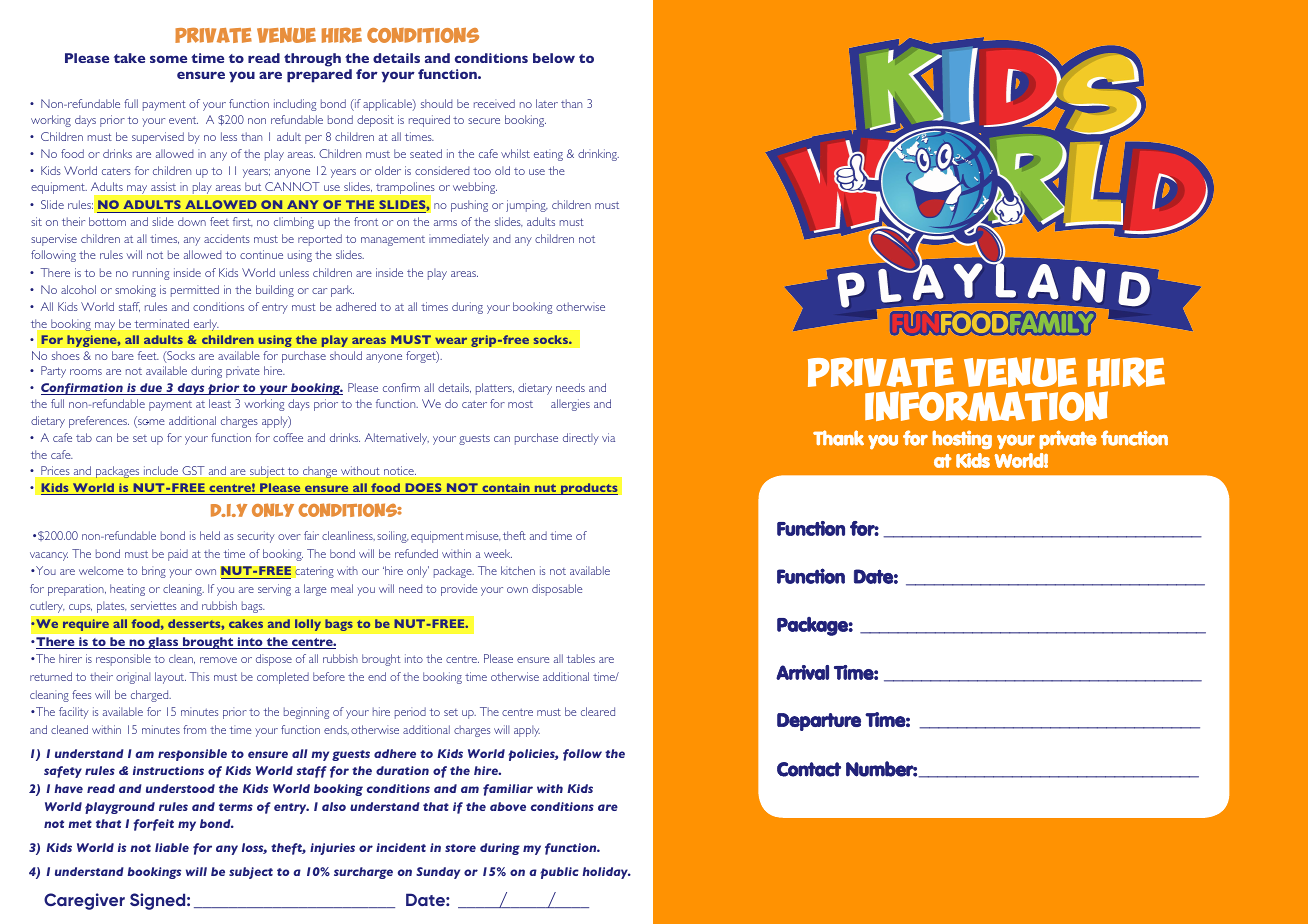  Describe the element at coordinates (129, 58) in the screenshot. I see `take` at that location.
